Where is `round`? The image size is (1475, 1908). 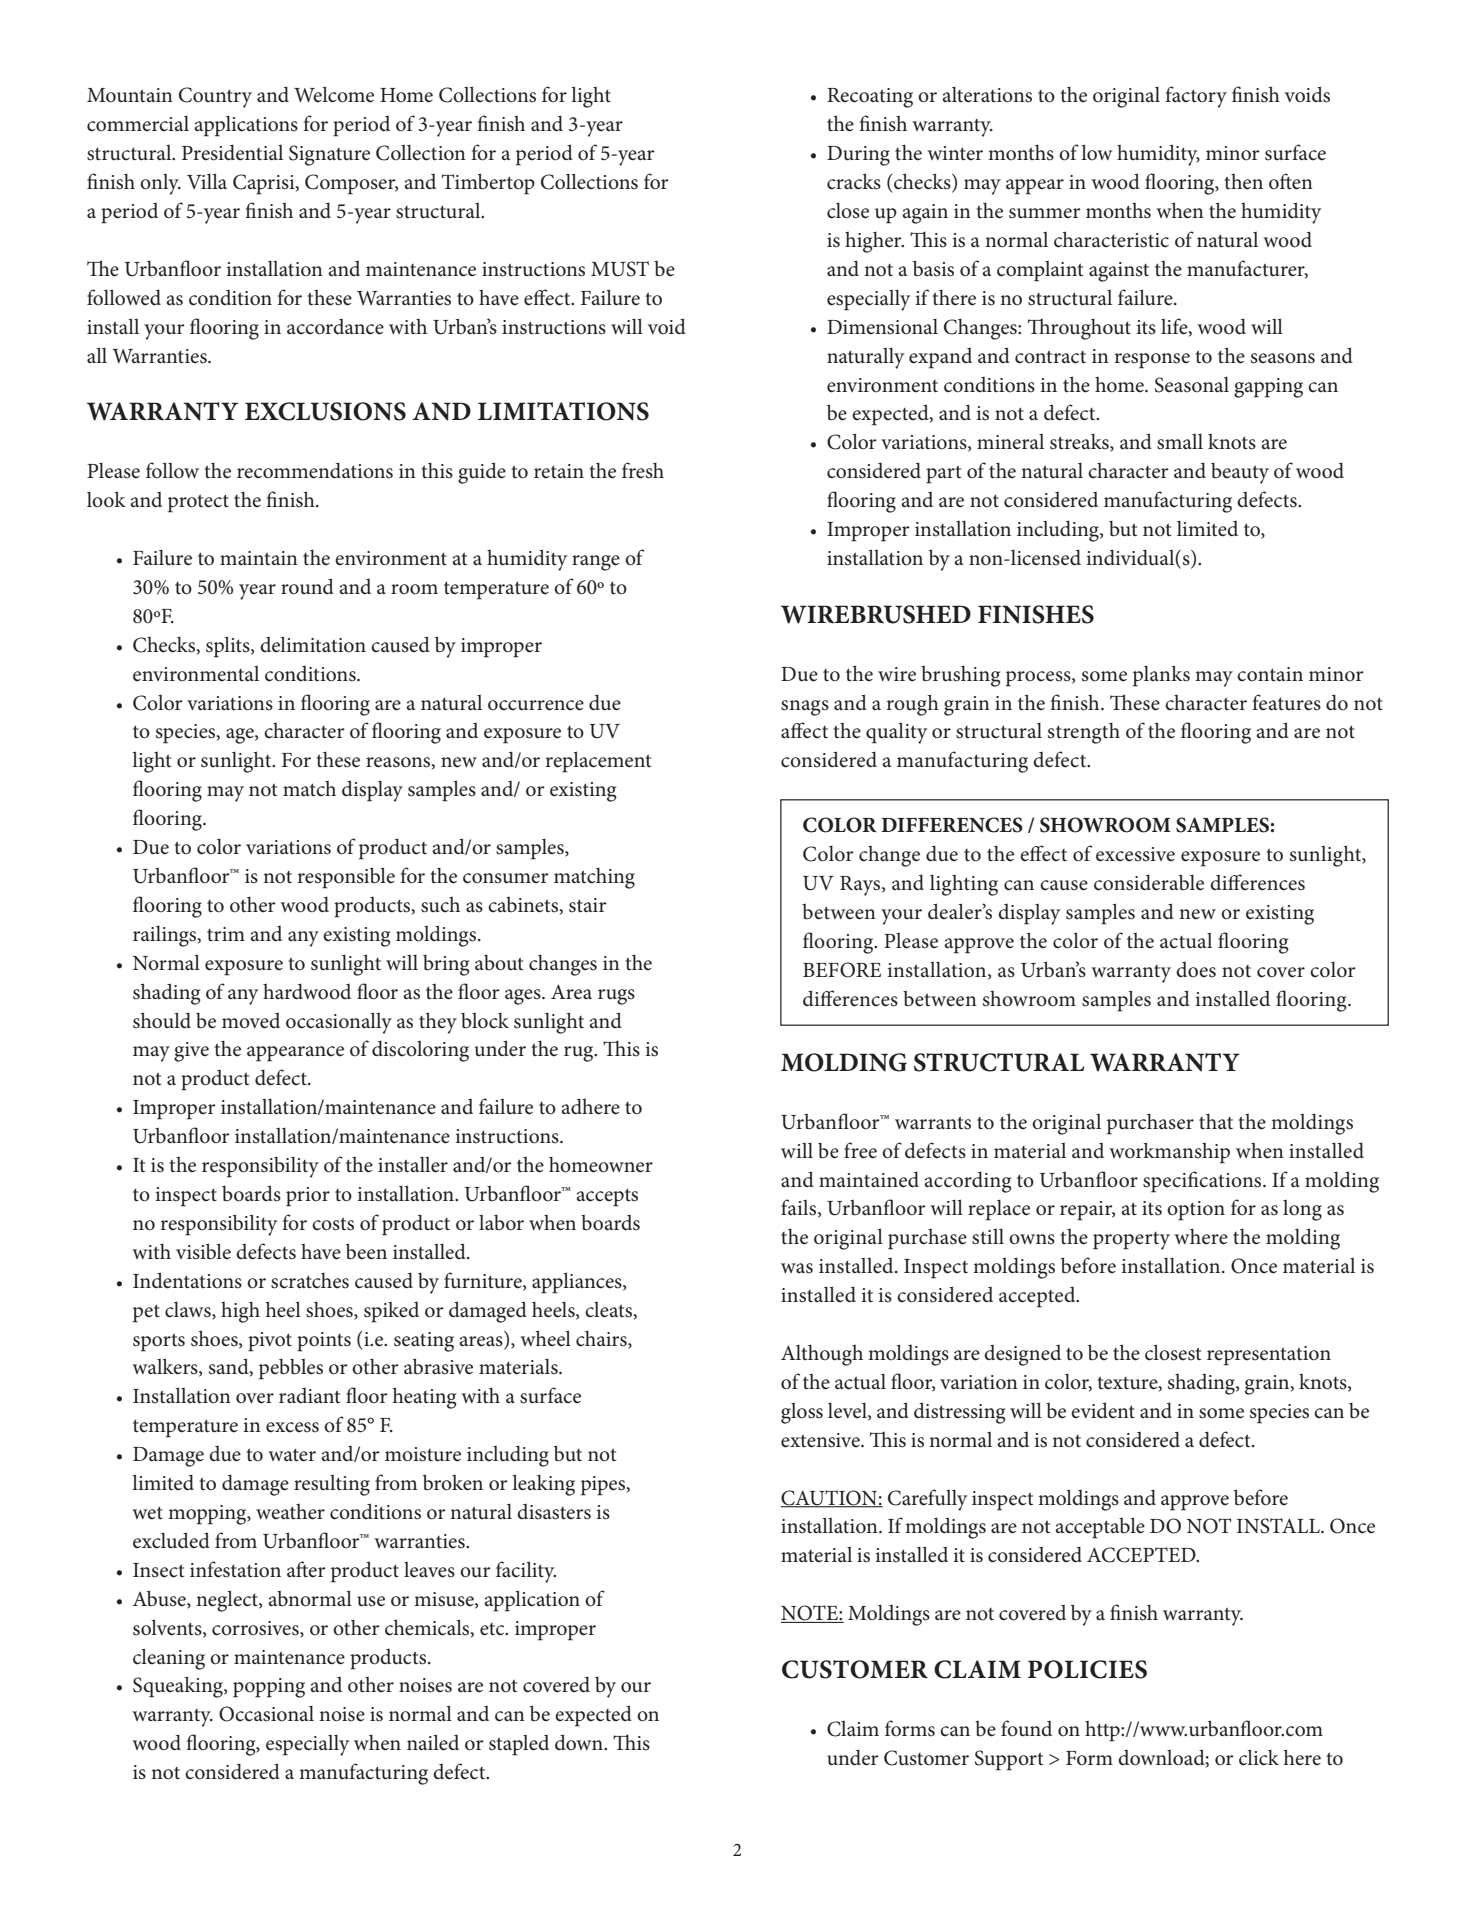
round is located at coordinates (307, 586).
